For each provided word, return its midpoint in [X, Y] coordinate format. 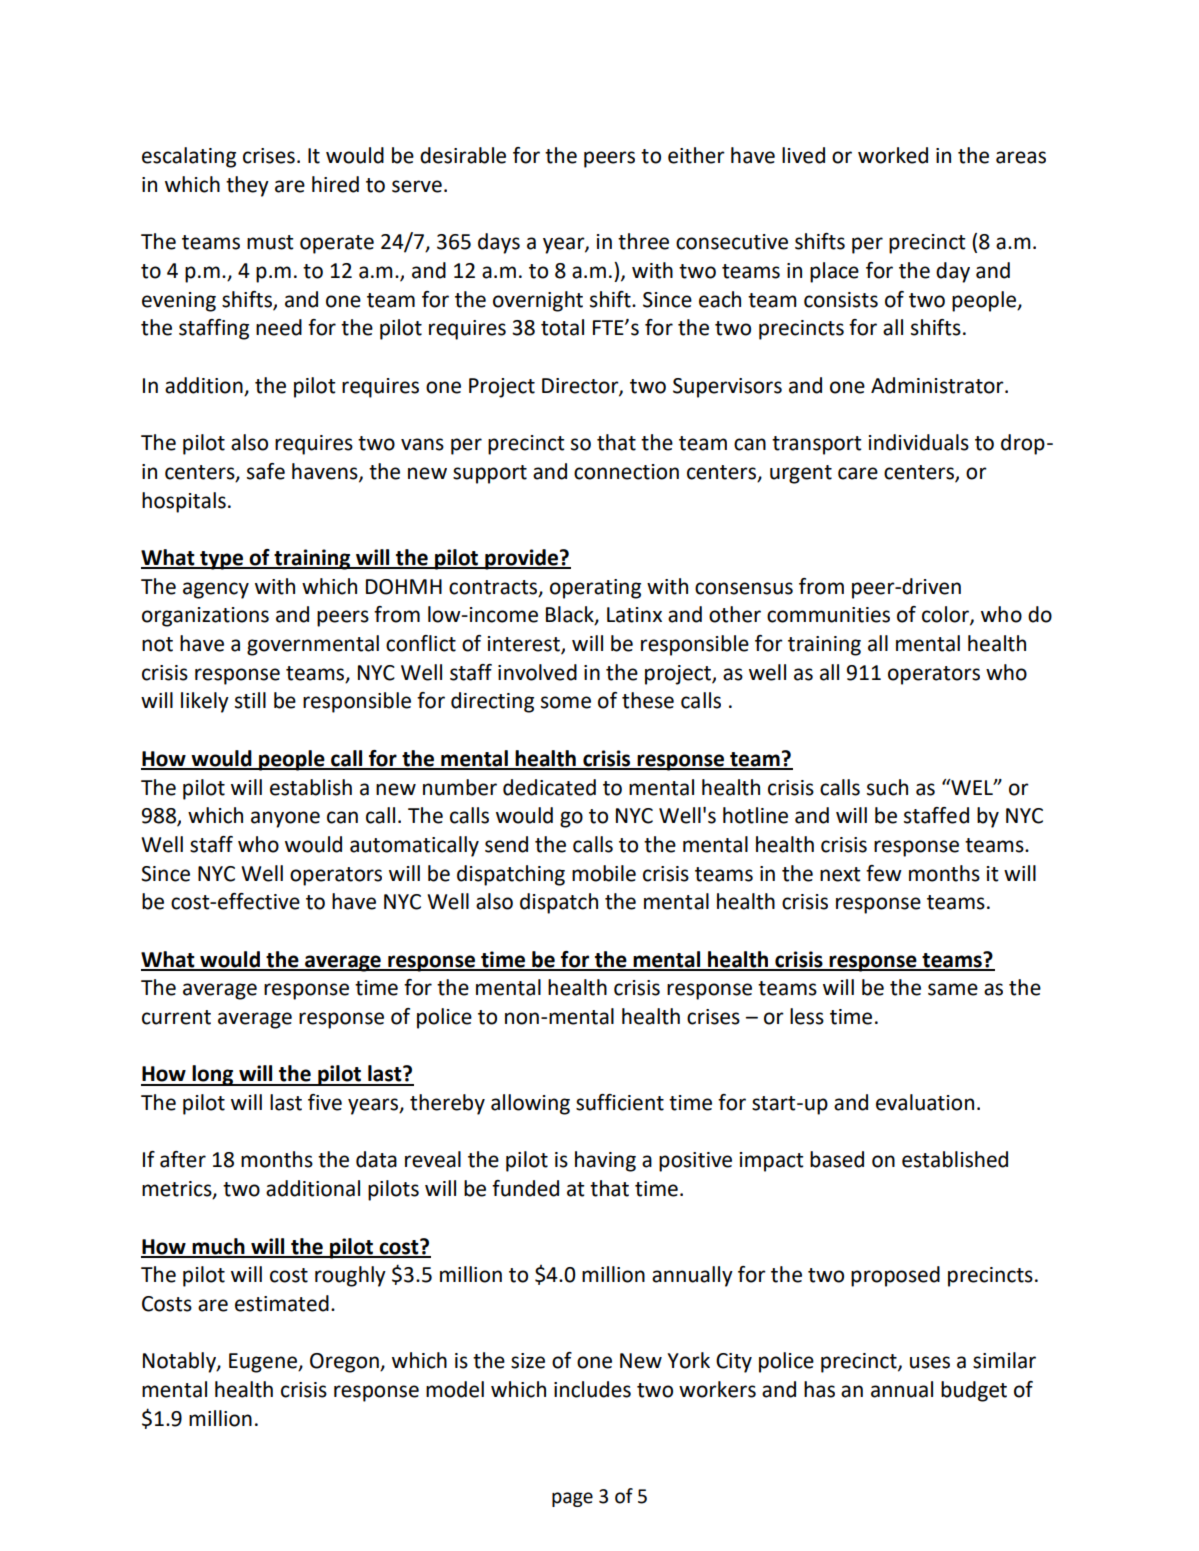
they [247, 186]
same [953, 989]
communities [828, 615]
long [213, 1075]
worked [893, 155]
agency [216, 590]
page [572, 1499]
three [643, 241]
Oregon [345, 1363]
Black [571, 615]
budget [974, 1391]
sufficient [620, 1102]
